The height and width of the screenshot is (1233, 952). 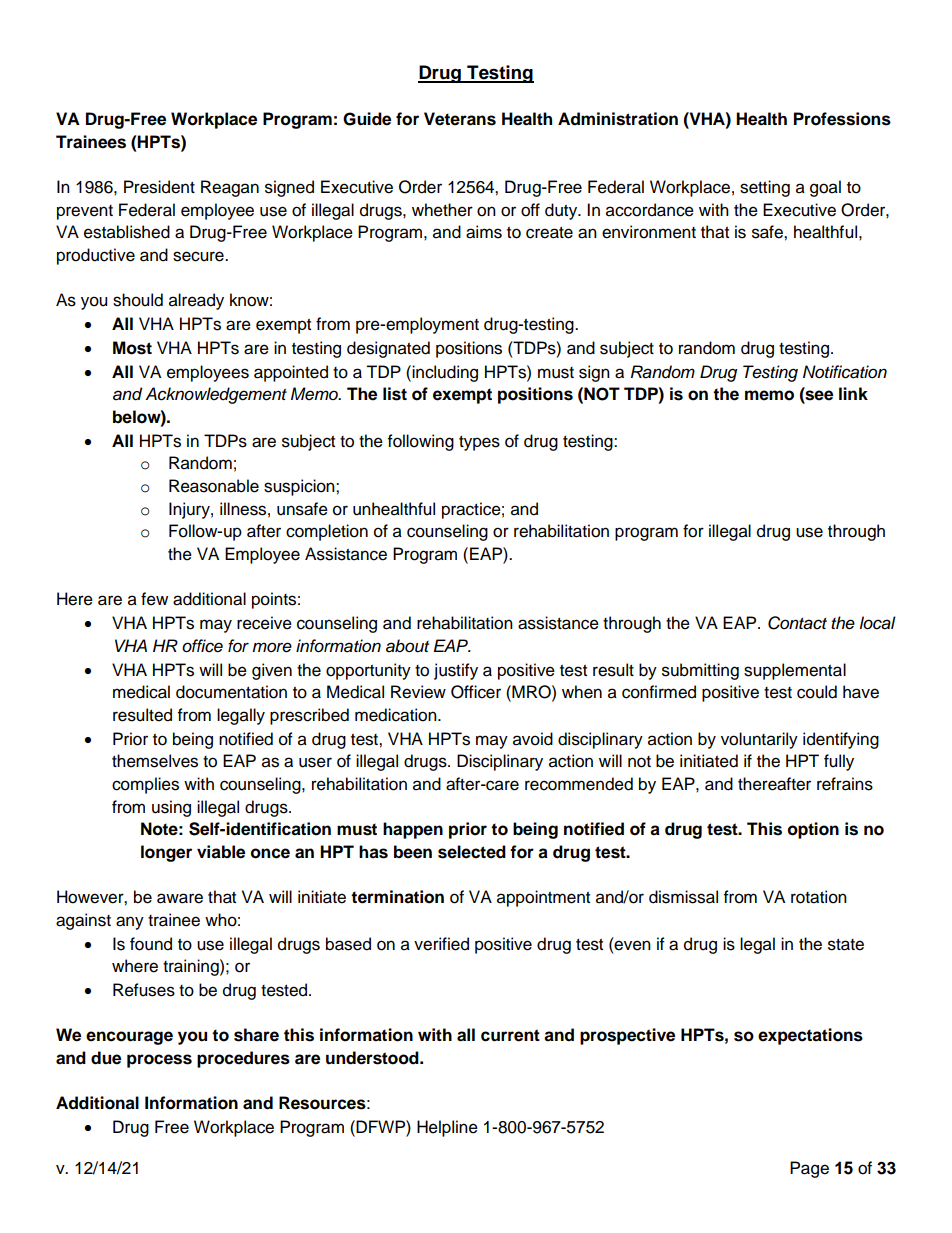 I want to click on setting, so click(x=765, y=188).
